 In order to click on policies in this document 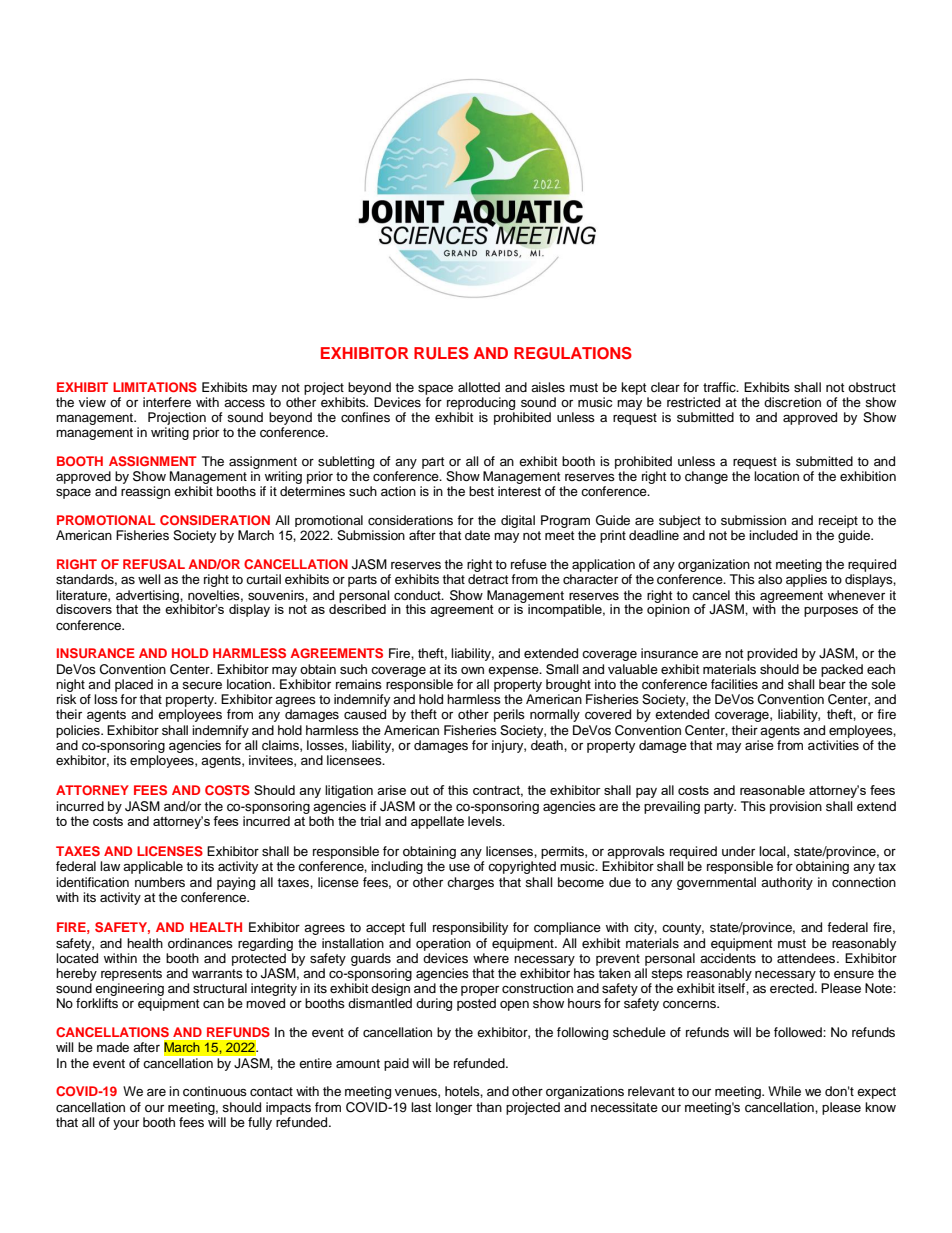, I will do `click(79, 731)`.
